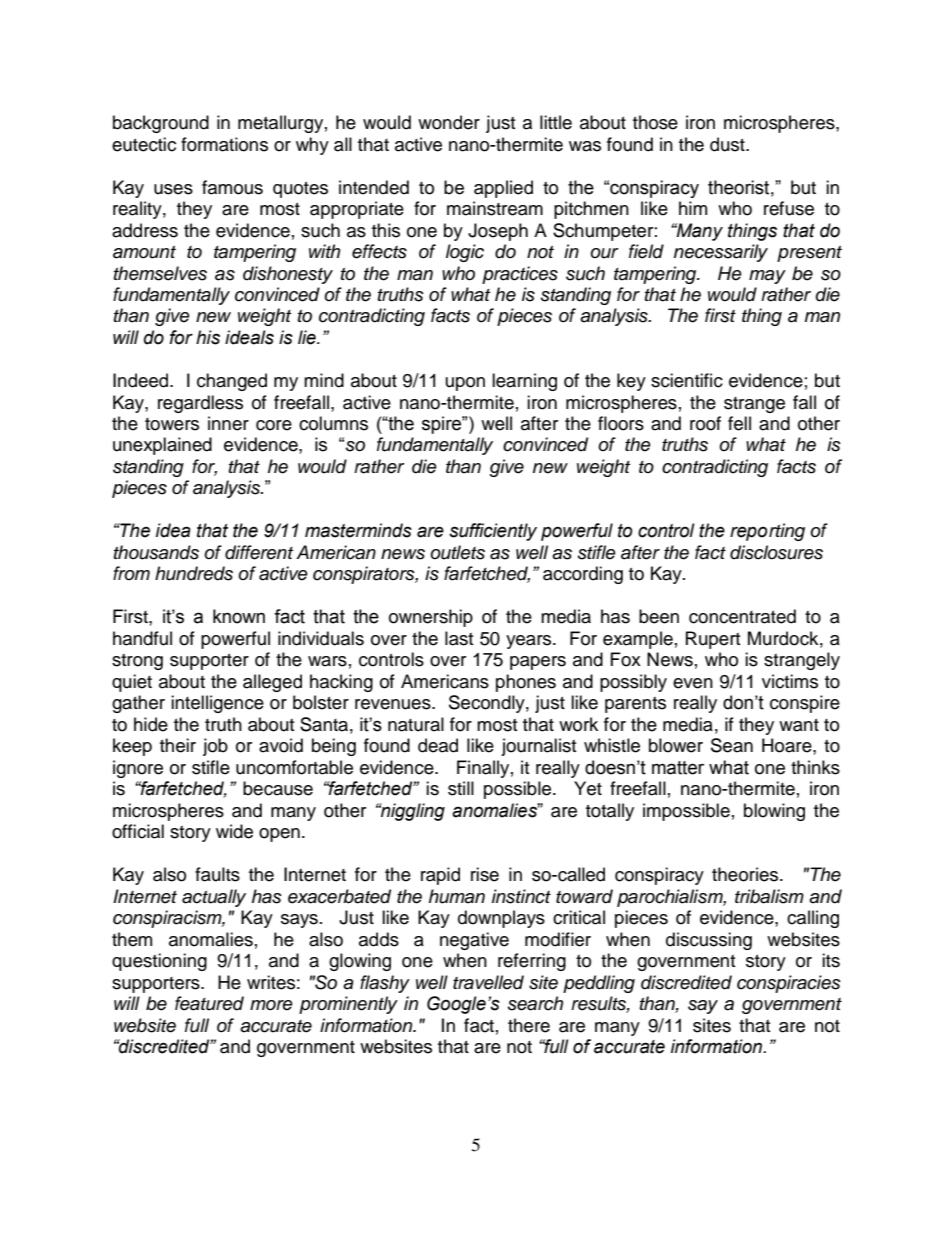  I want to click on fell, so click(739, 423).
